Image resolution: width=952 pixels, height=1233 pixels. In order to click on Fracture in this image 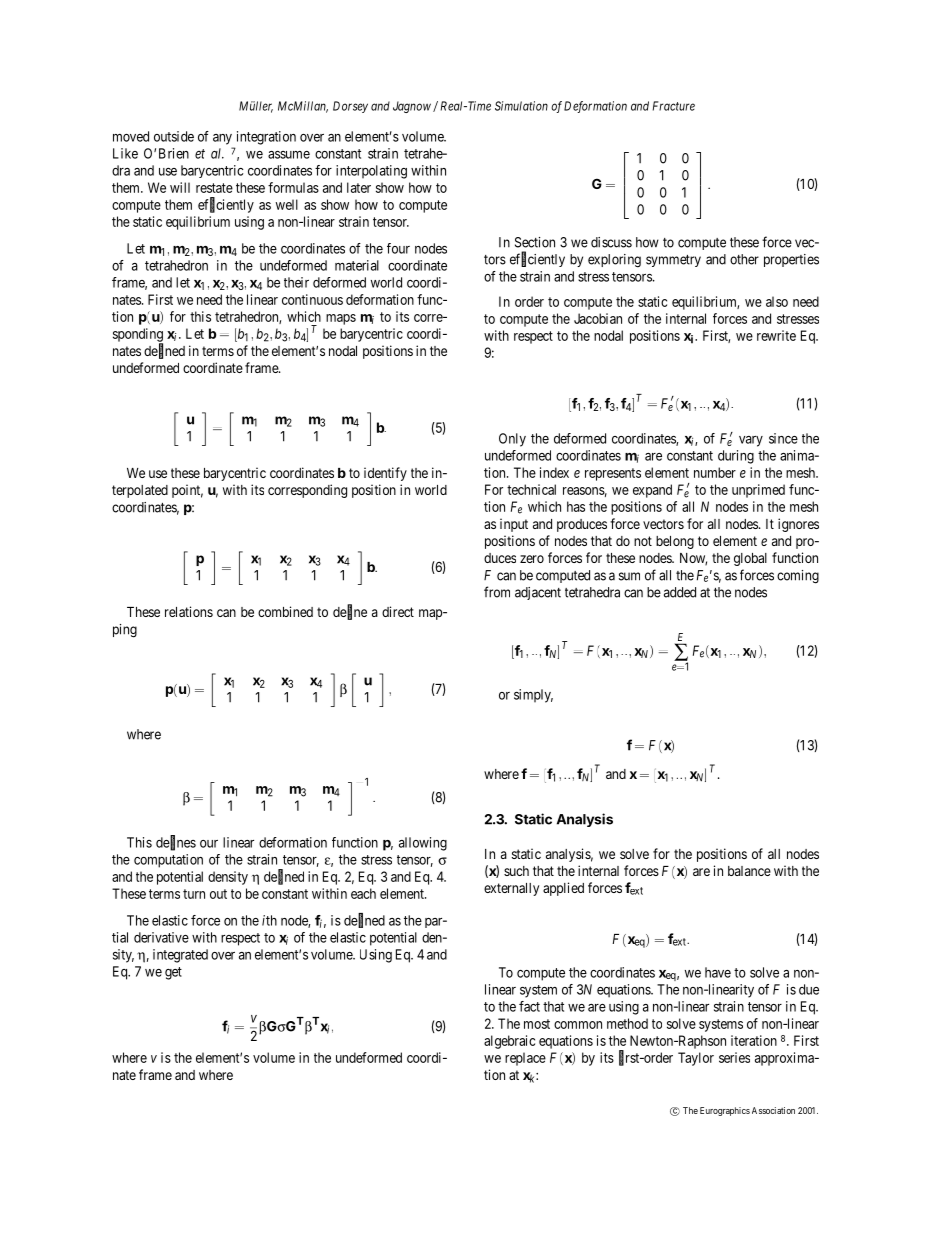, I will do `click(674, 106)`.
